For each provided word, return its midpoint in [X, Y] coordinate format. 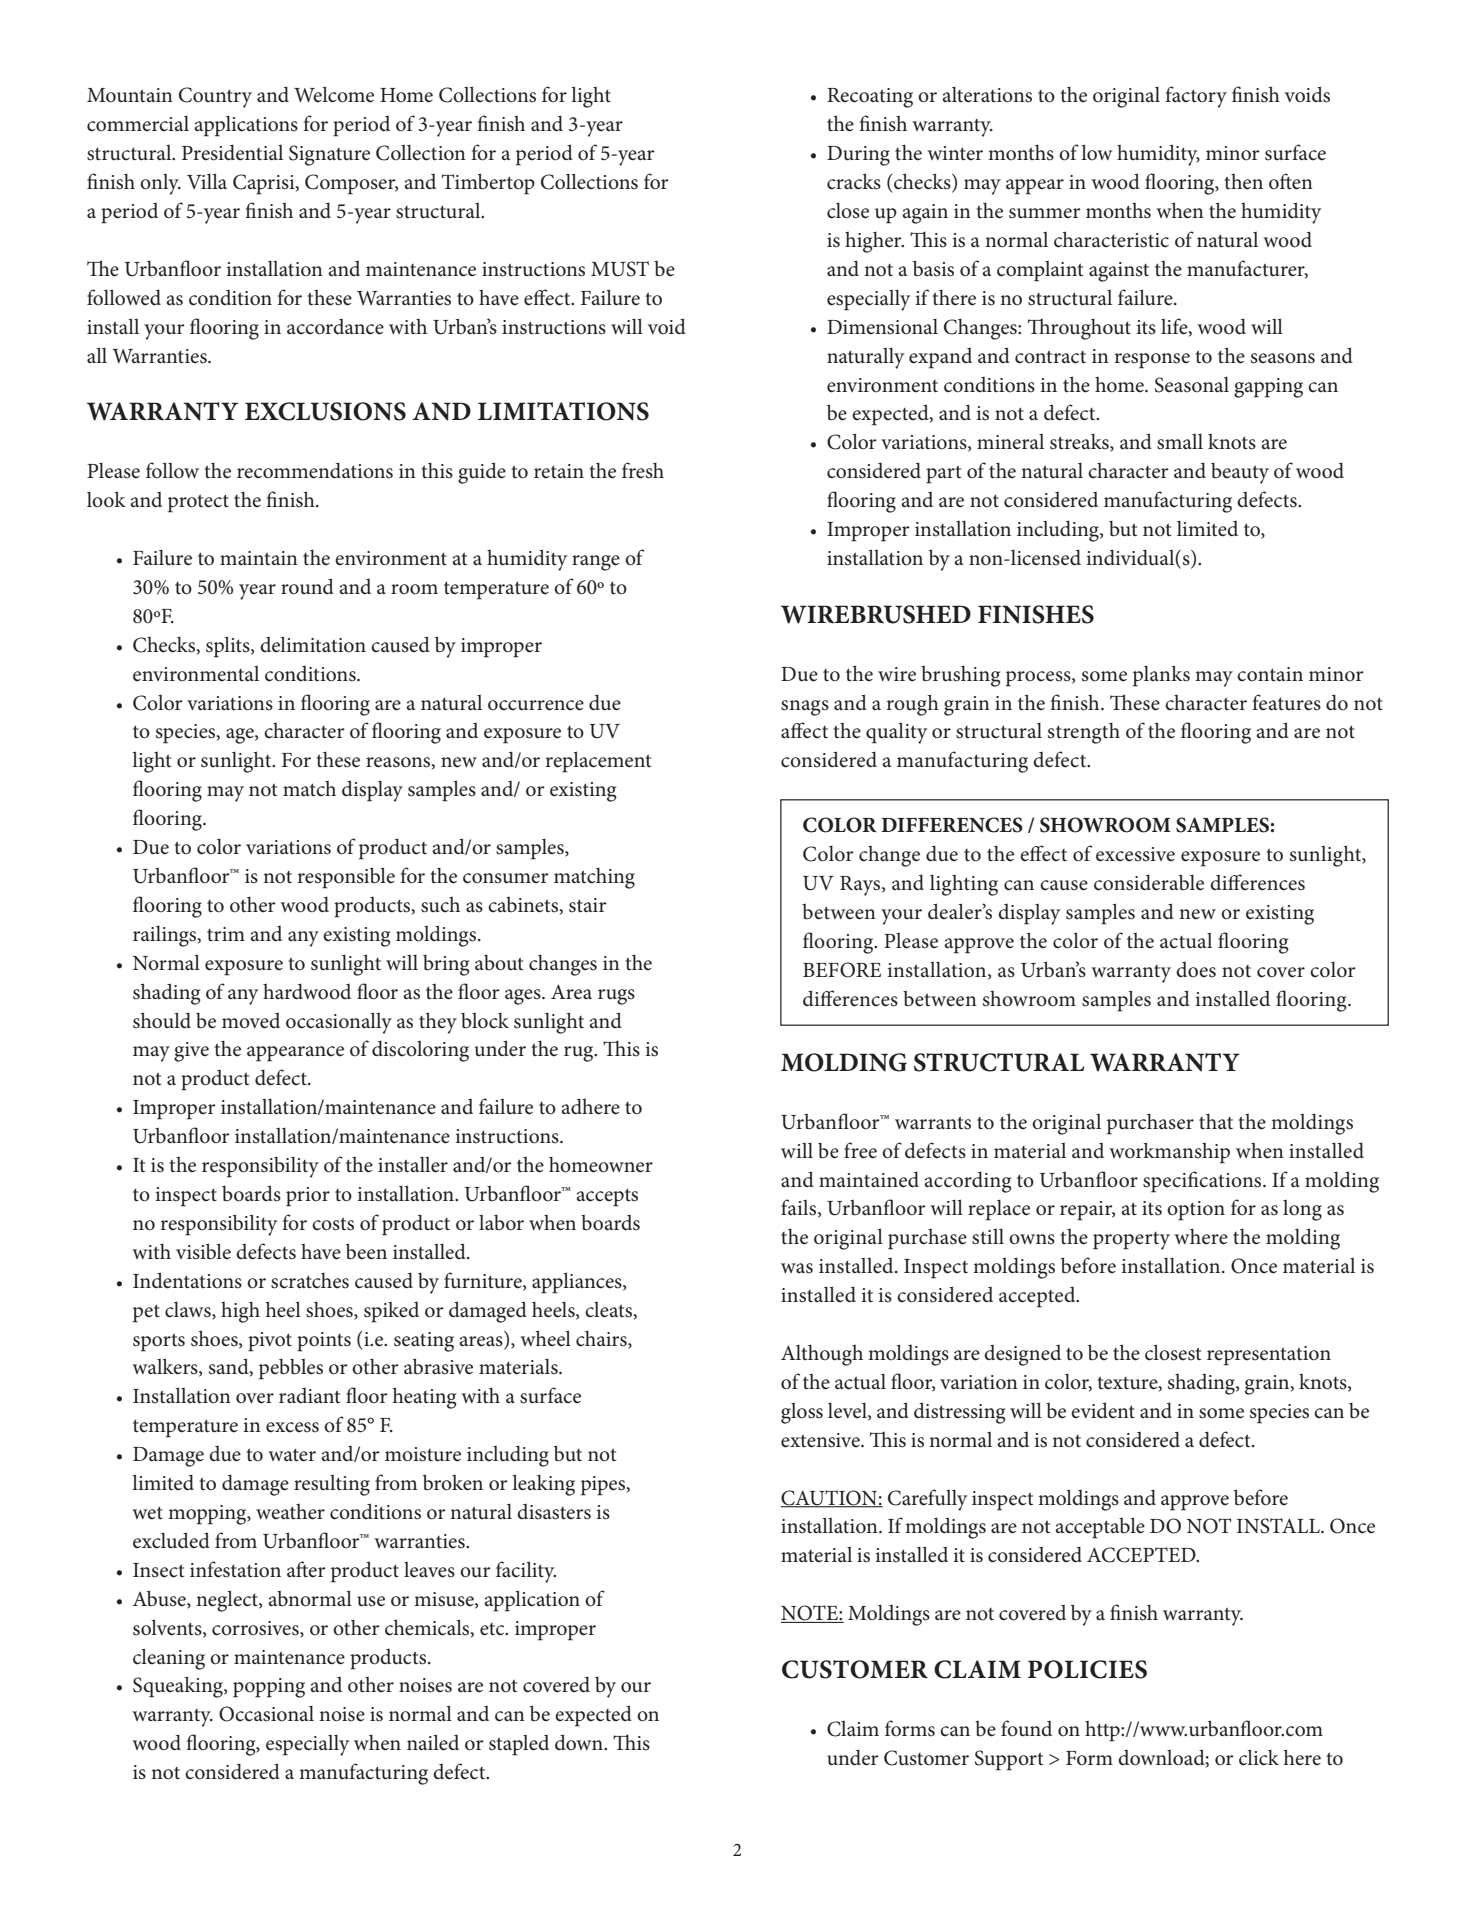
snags [805, 708]
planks [1161, 676]
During [858, 156]
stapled [519, 1745]
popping [269, 1688]
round [307, 586]
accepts [607, 1197]
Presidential [232, 152]
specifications [1203, 1182]
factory [1196, 97]
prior [308, 1197]
